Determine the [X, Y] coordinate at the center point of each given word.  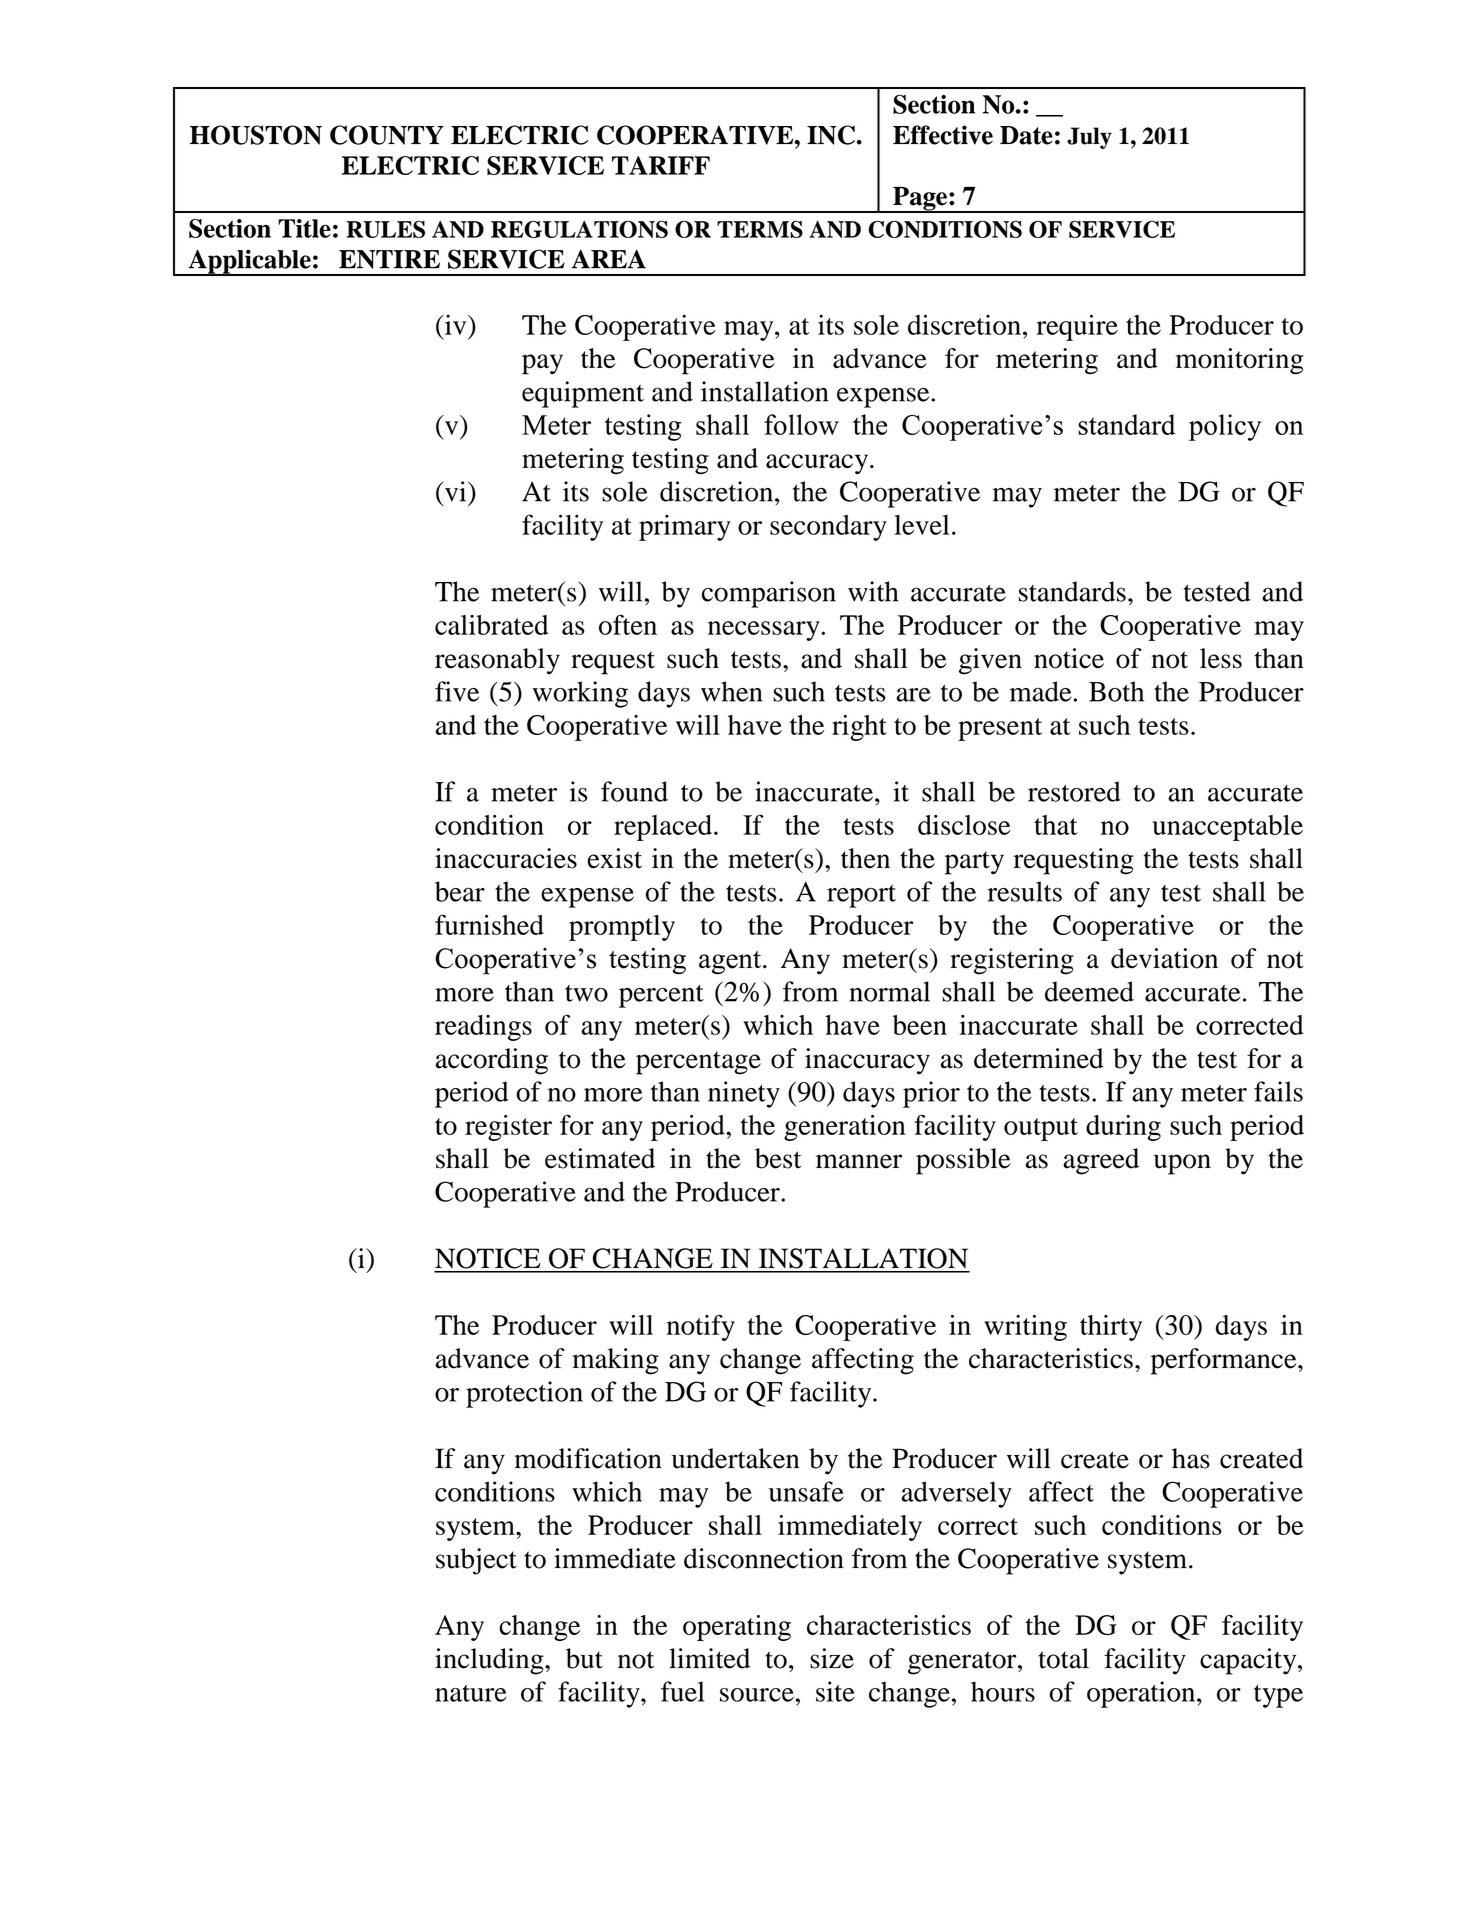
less [1221, 658]
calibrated [491, 625]
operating [737, 1628]
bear [460, 891]
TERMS [760, 229]
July [1089, 138]
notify [701, 1327]
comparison [769, 594]
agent [730, 963]
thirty [1111, 1328]
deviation [1164, 958]
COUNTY [387, 135]
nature [471, 1693]
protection [524, 1394]
